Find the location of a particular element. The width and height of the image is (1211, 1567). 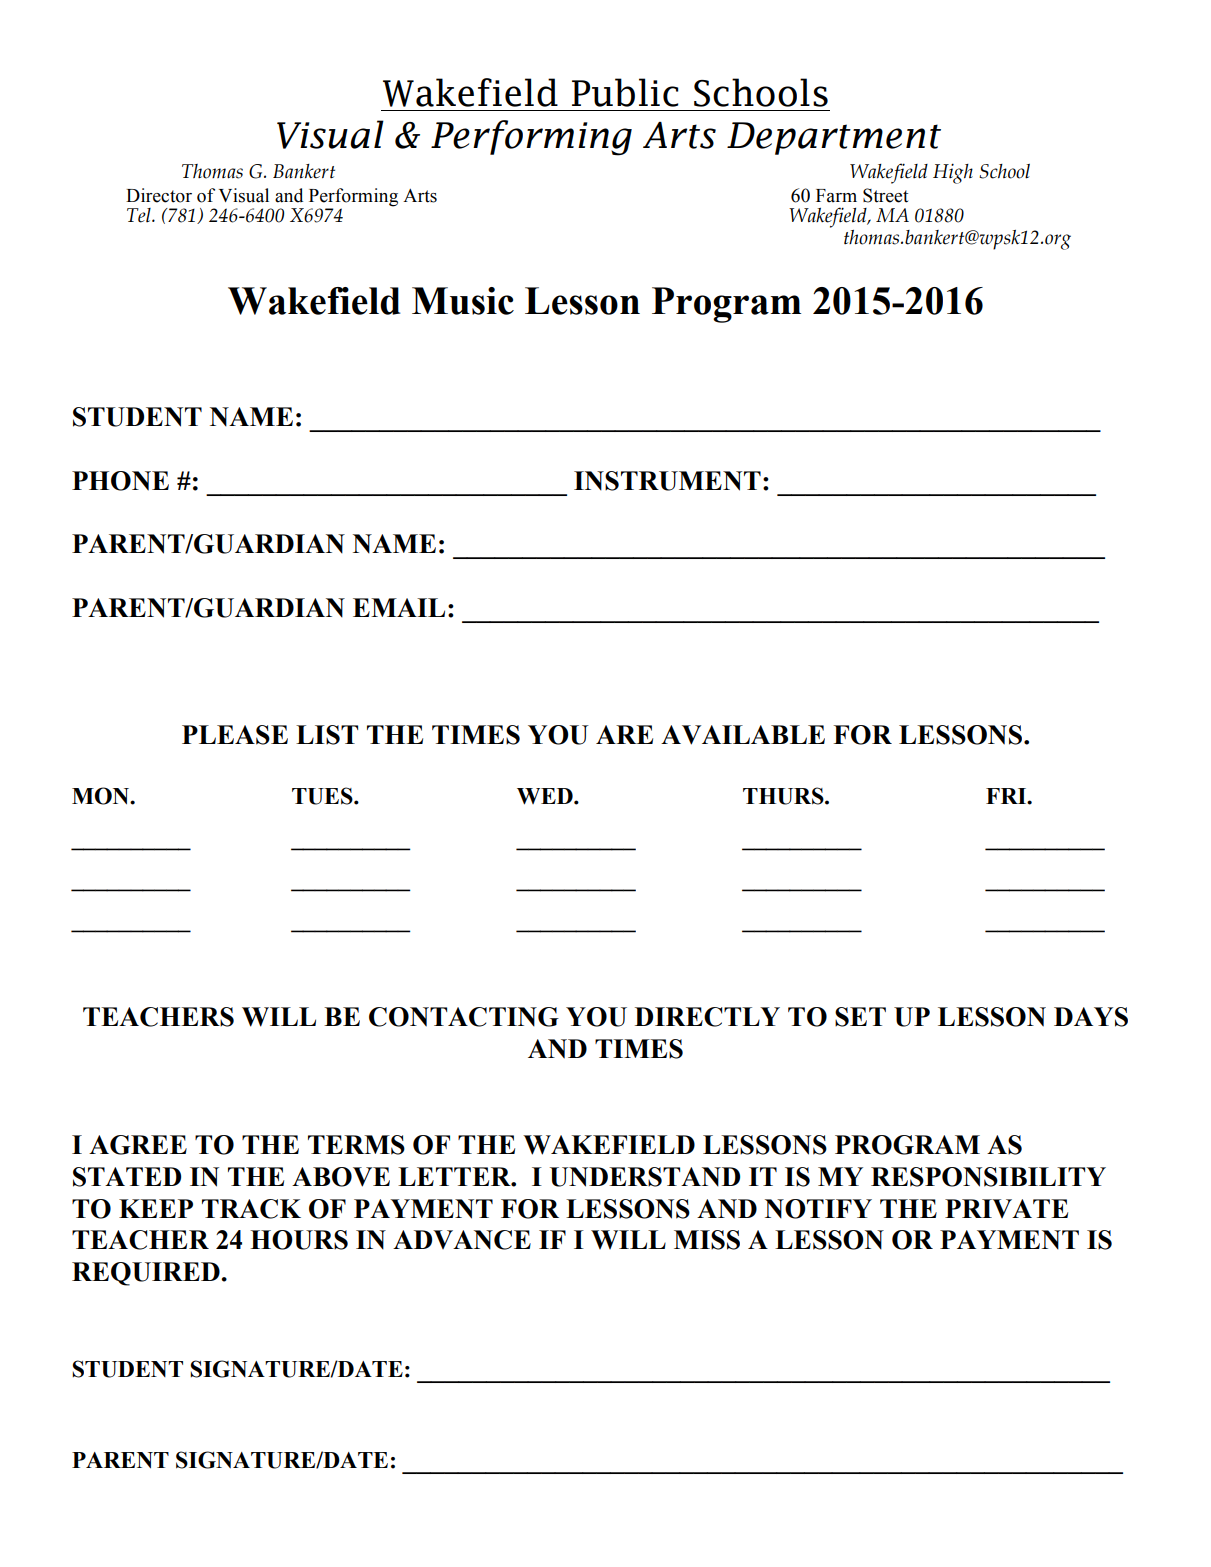

PLEASE is located at coordinates (235, 735).
